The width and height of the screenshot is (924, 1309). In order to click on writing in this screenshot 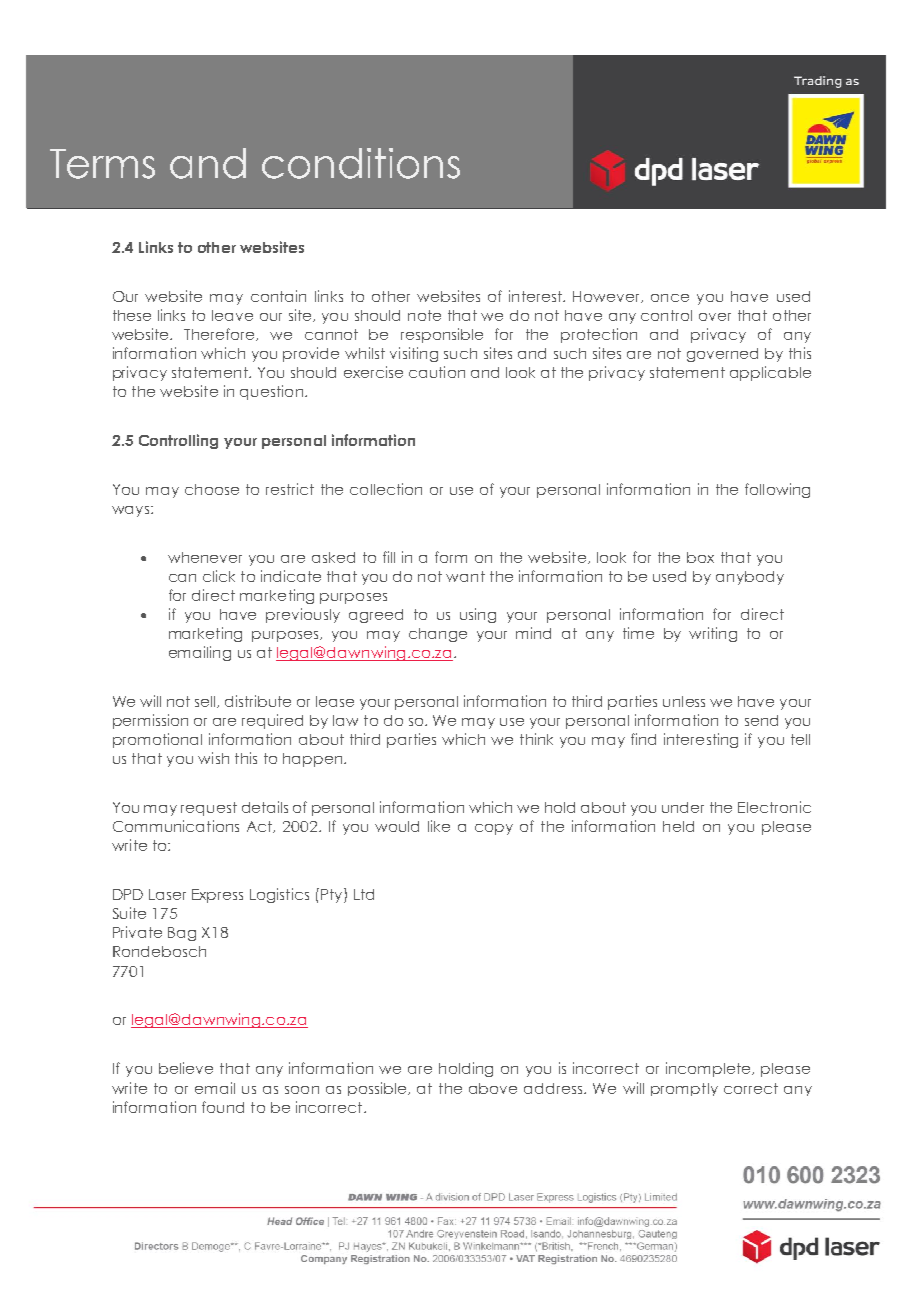, I will do `click(713, 634)`.
